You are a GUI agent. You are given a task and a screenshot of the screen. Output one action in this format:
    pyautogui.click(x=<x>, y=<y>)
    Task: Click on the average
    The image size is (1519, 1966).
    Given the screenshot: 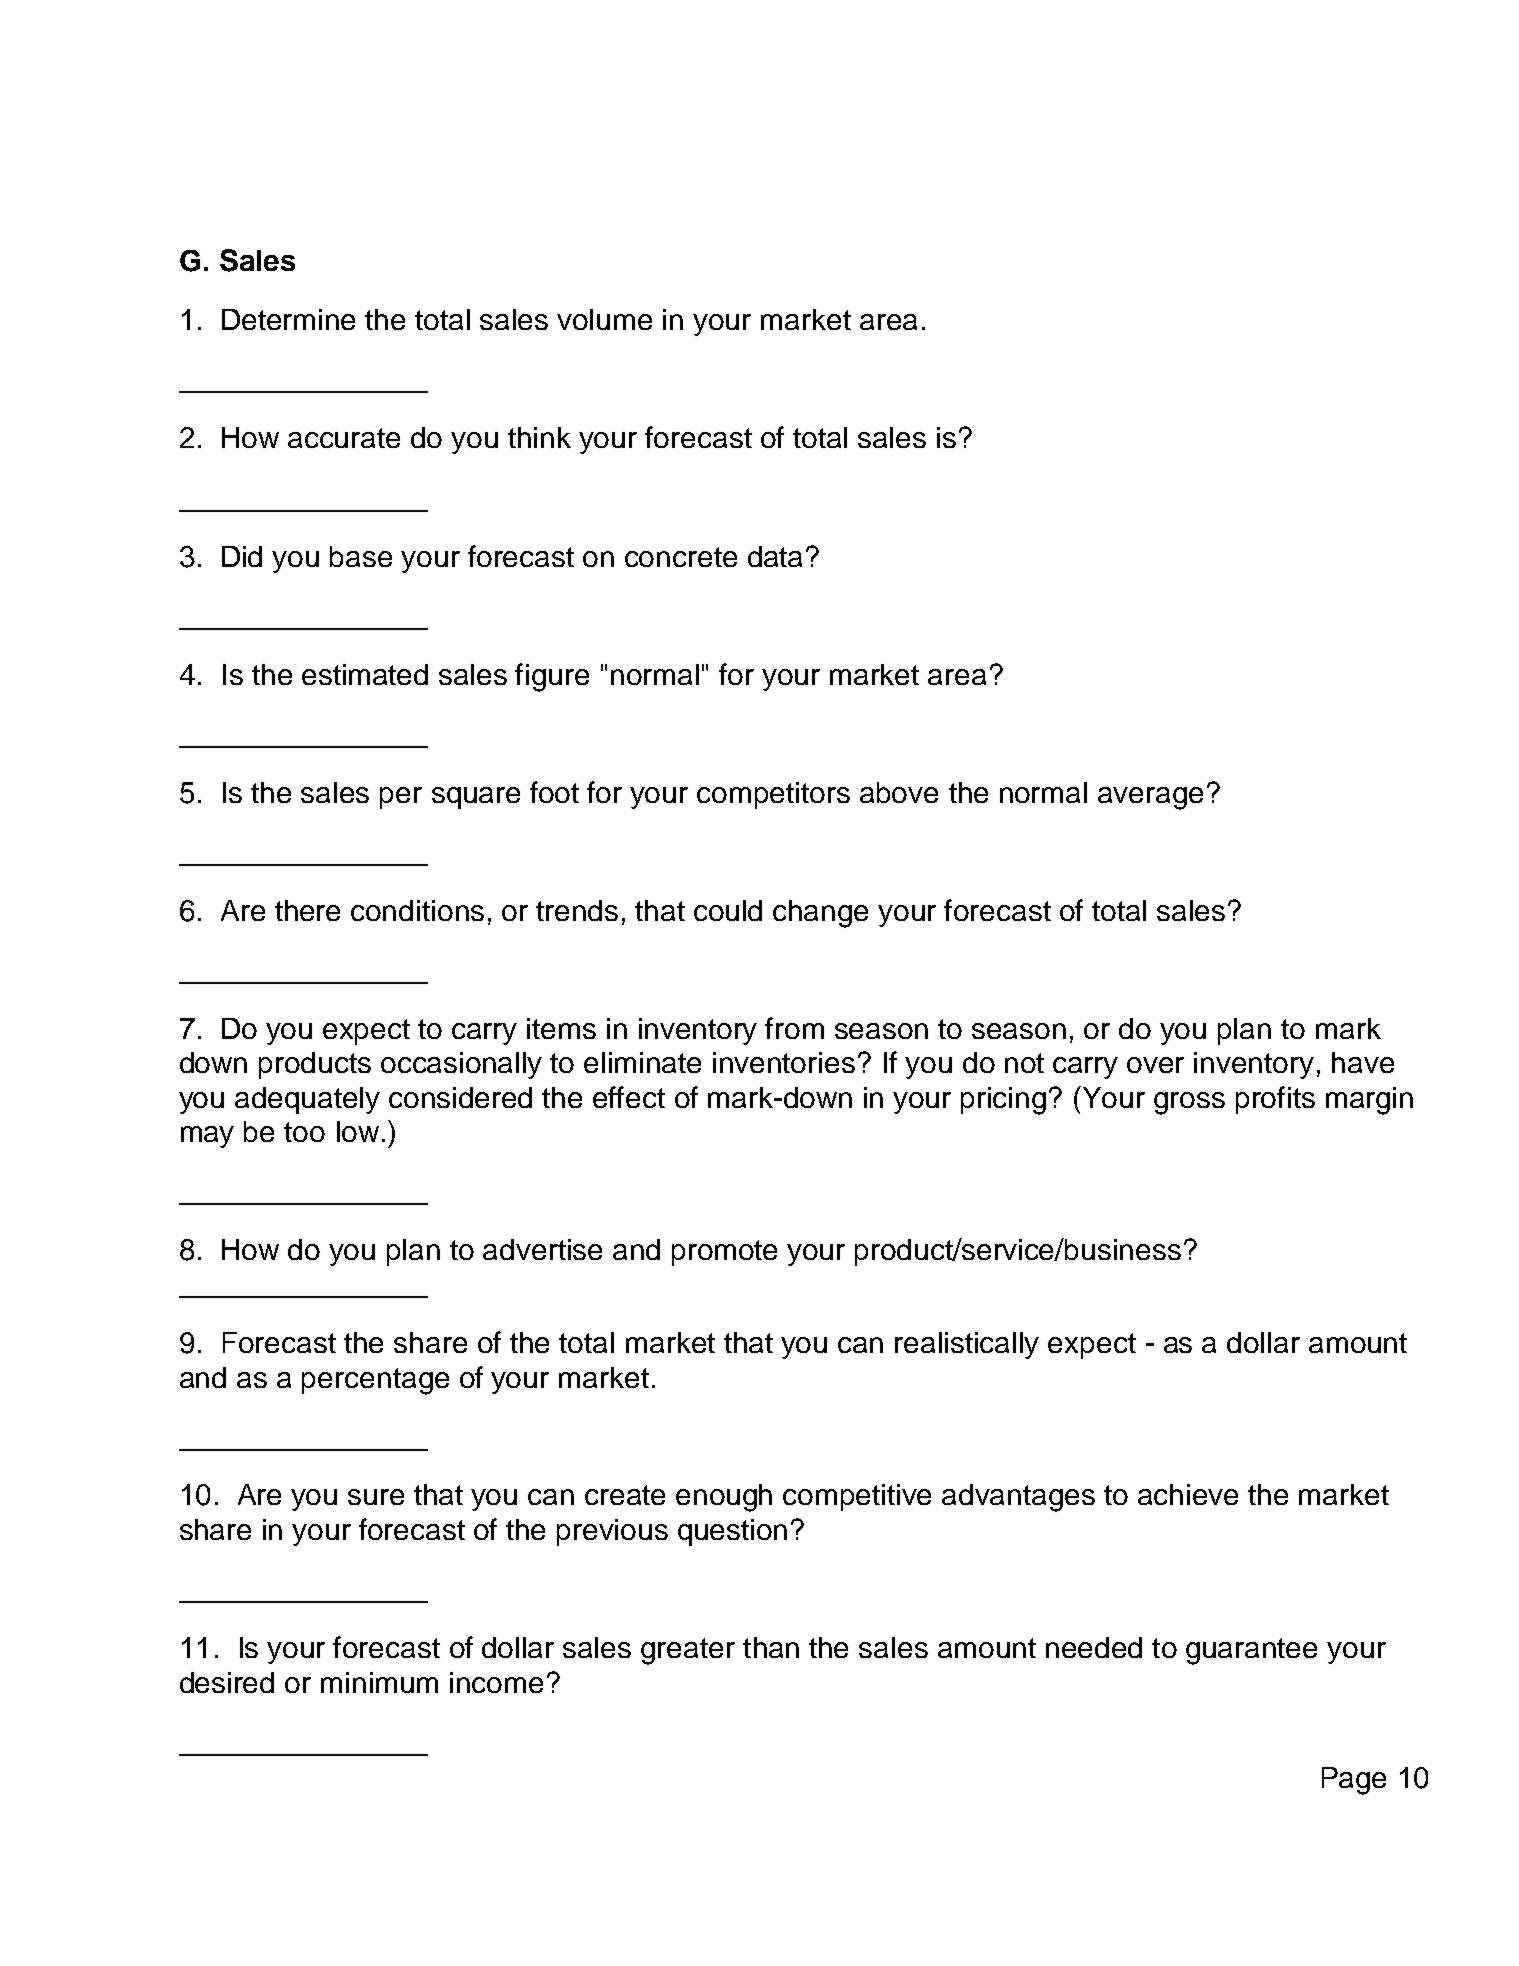 What is the action you would take?
    pyautogui.click(x=1150, y=798)
